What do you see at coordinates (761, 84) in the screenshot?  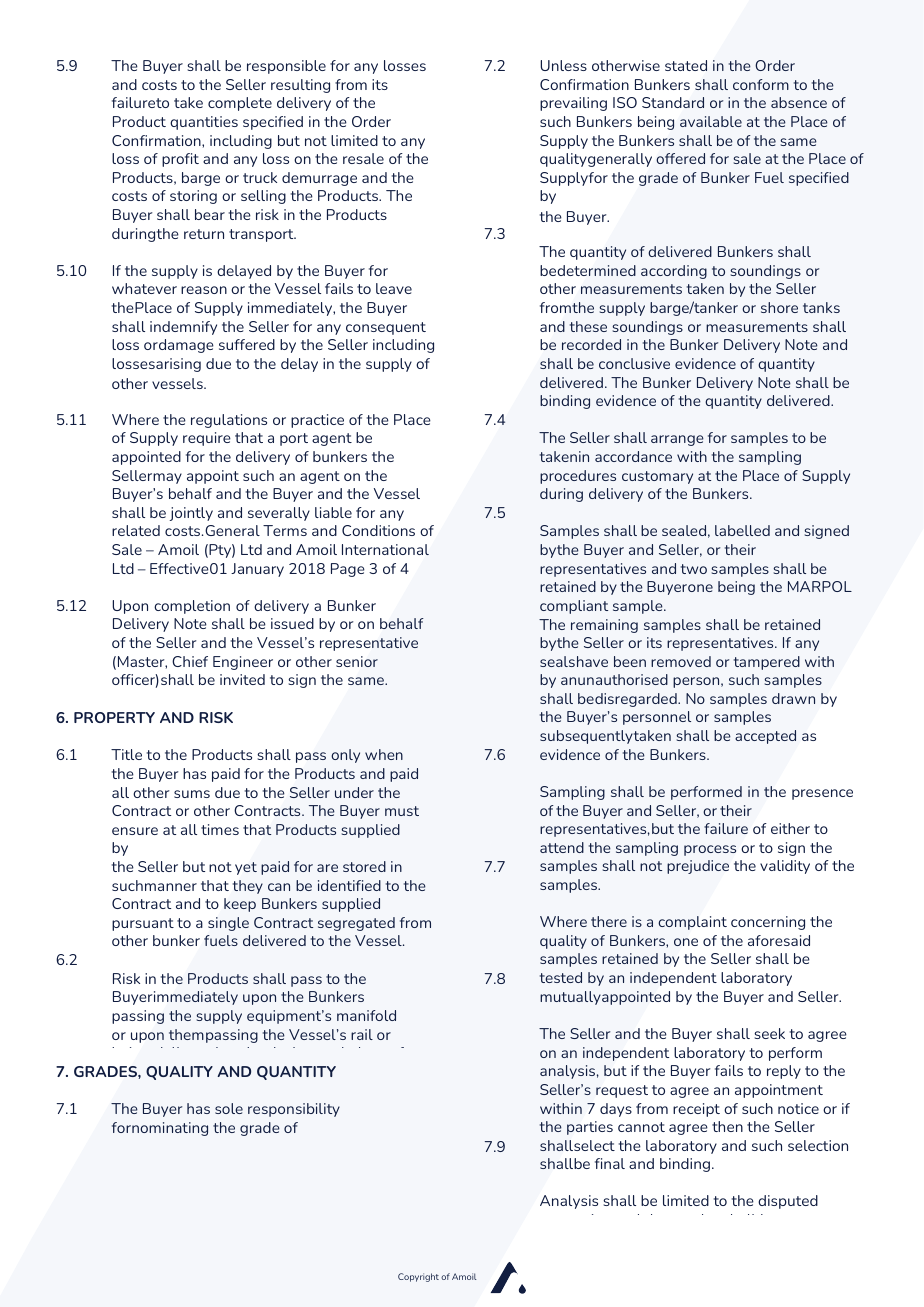 I see `conform` at bounding box center [761, 84].
